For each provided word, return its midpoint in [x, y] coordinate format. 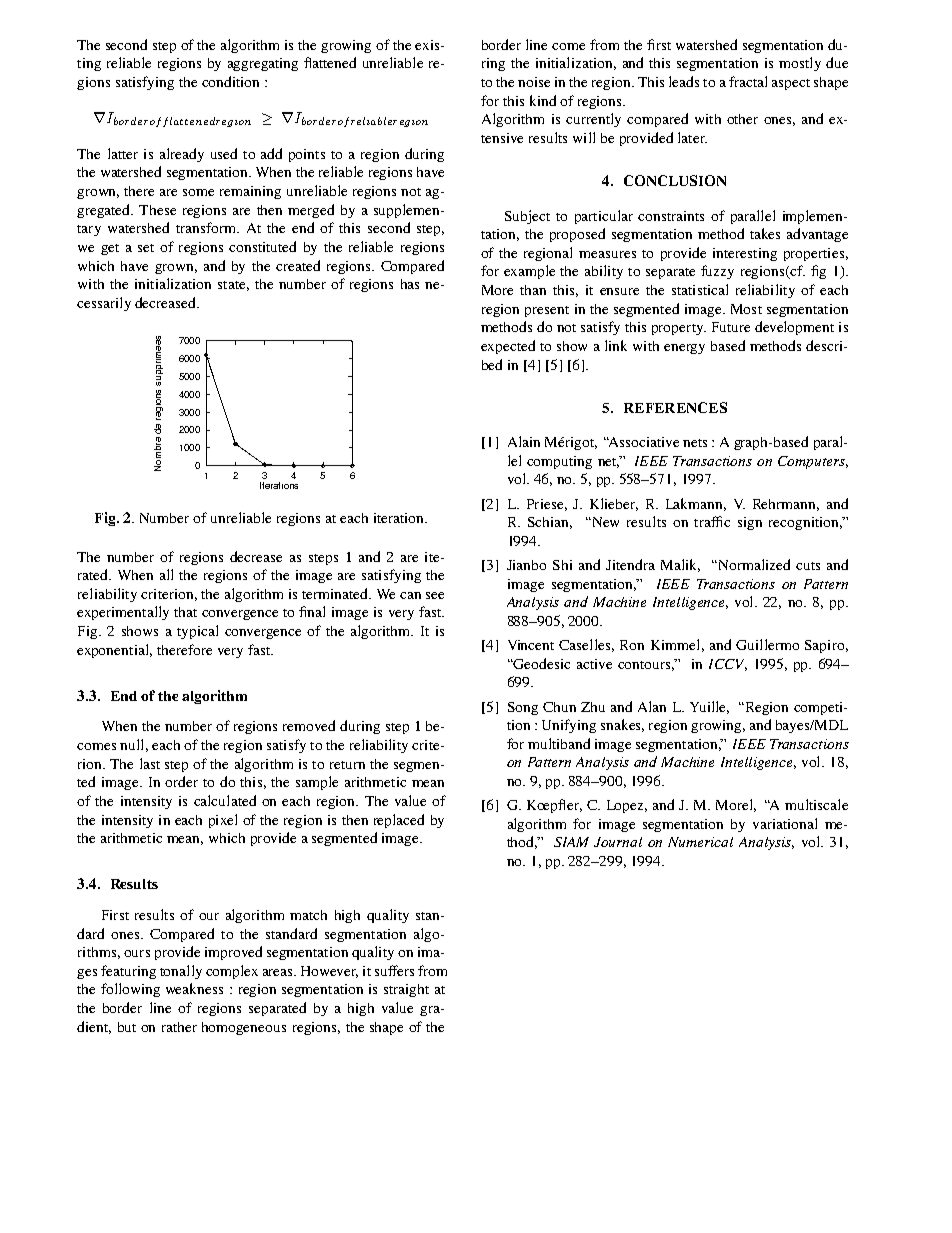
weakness [194, 988]
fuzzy [717, 272]
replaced [399, 821]
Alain [524, 441]
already [182, 155]
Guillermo [767, 644]
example [529, 272]
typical [197, 632]
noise [534, 82]
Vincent [531, 645]
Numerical [700, 842]
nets [695, 443]
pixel [223, 821]
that [185, 612]
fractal [748, 81]
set [146, 248]
